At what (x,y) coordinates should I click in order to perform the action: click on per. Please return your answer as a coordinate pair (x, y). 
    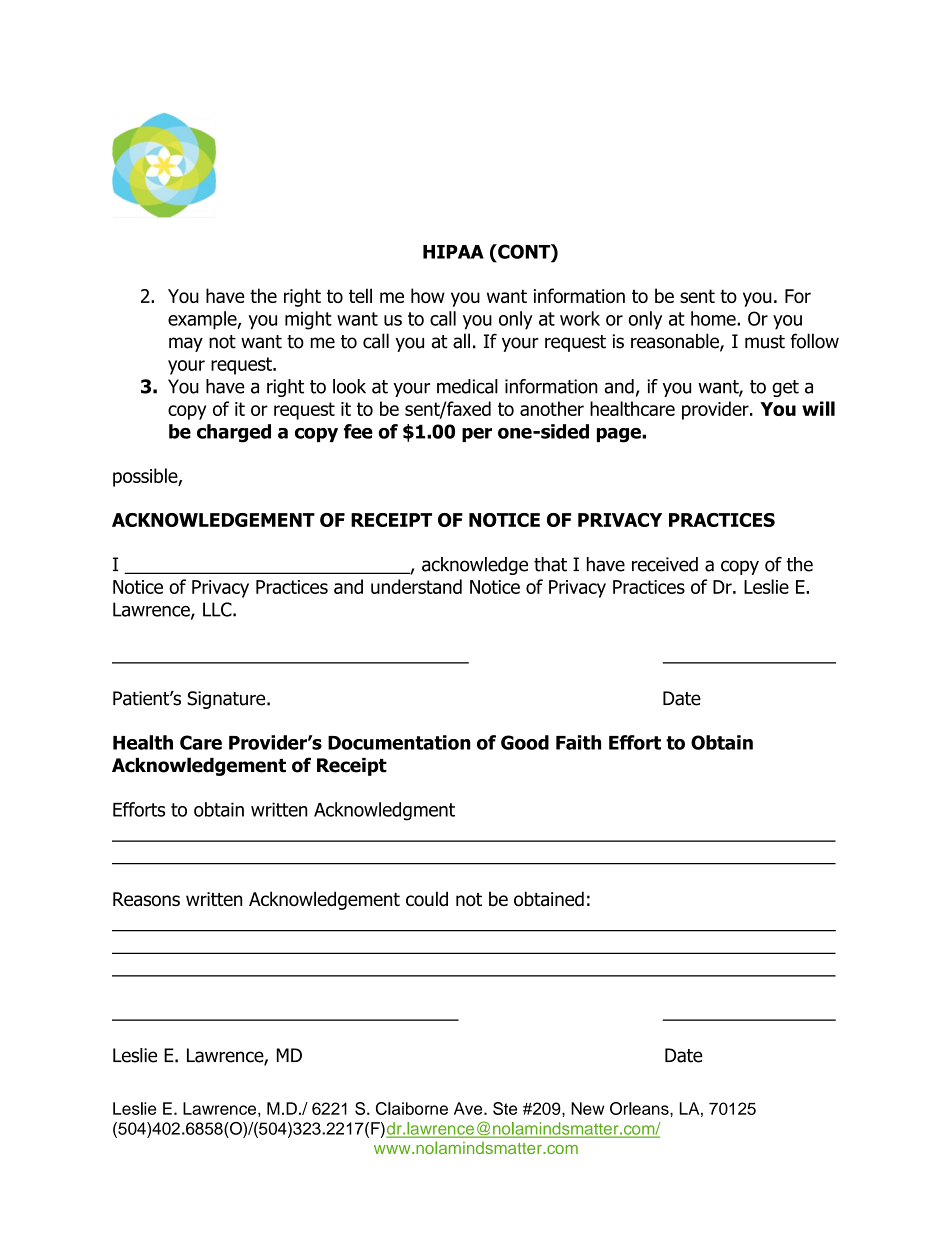
    Looking at the image, I should click on (477, 435).
